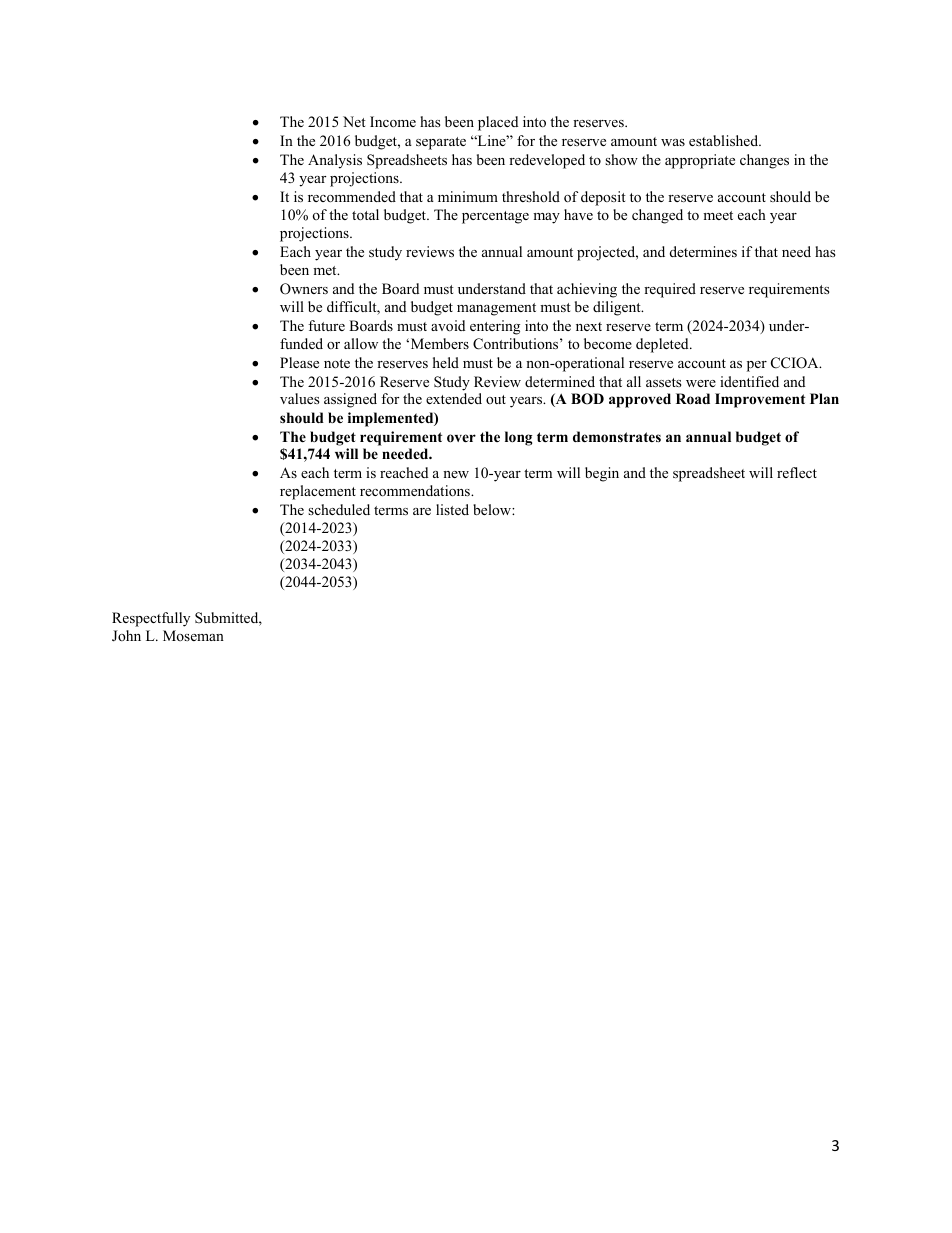 The width and height of the screenshot is (952, 1233). Describe the element at coordinates (725, 140) in the screenshot. I see `established` at that location.
